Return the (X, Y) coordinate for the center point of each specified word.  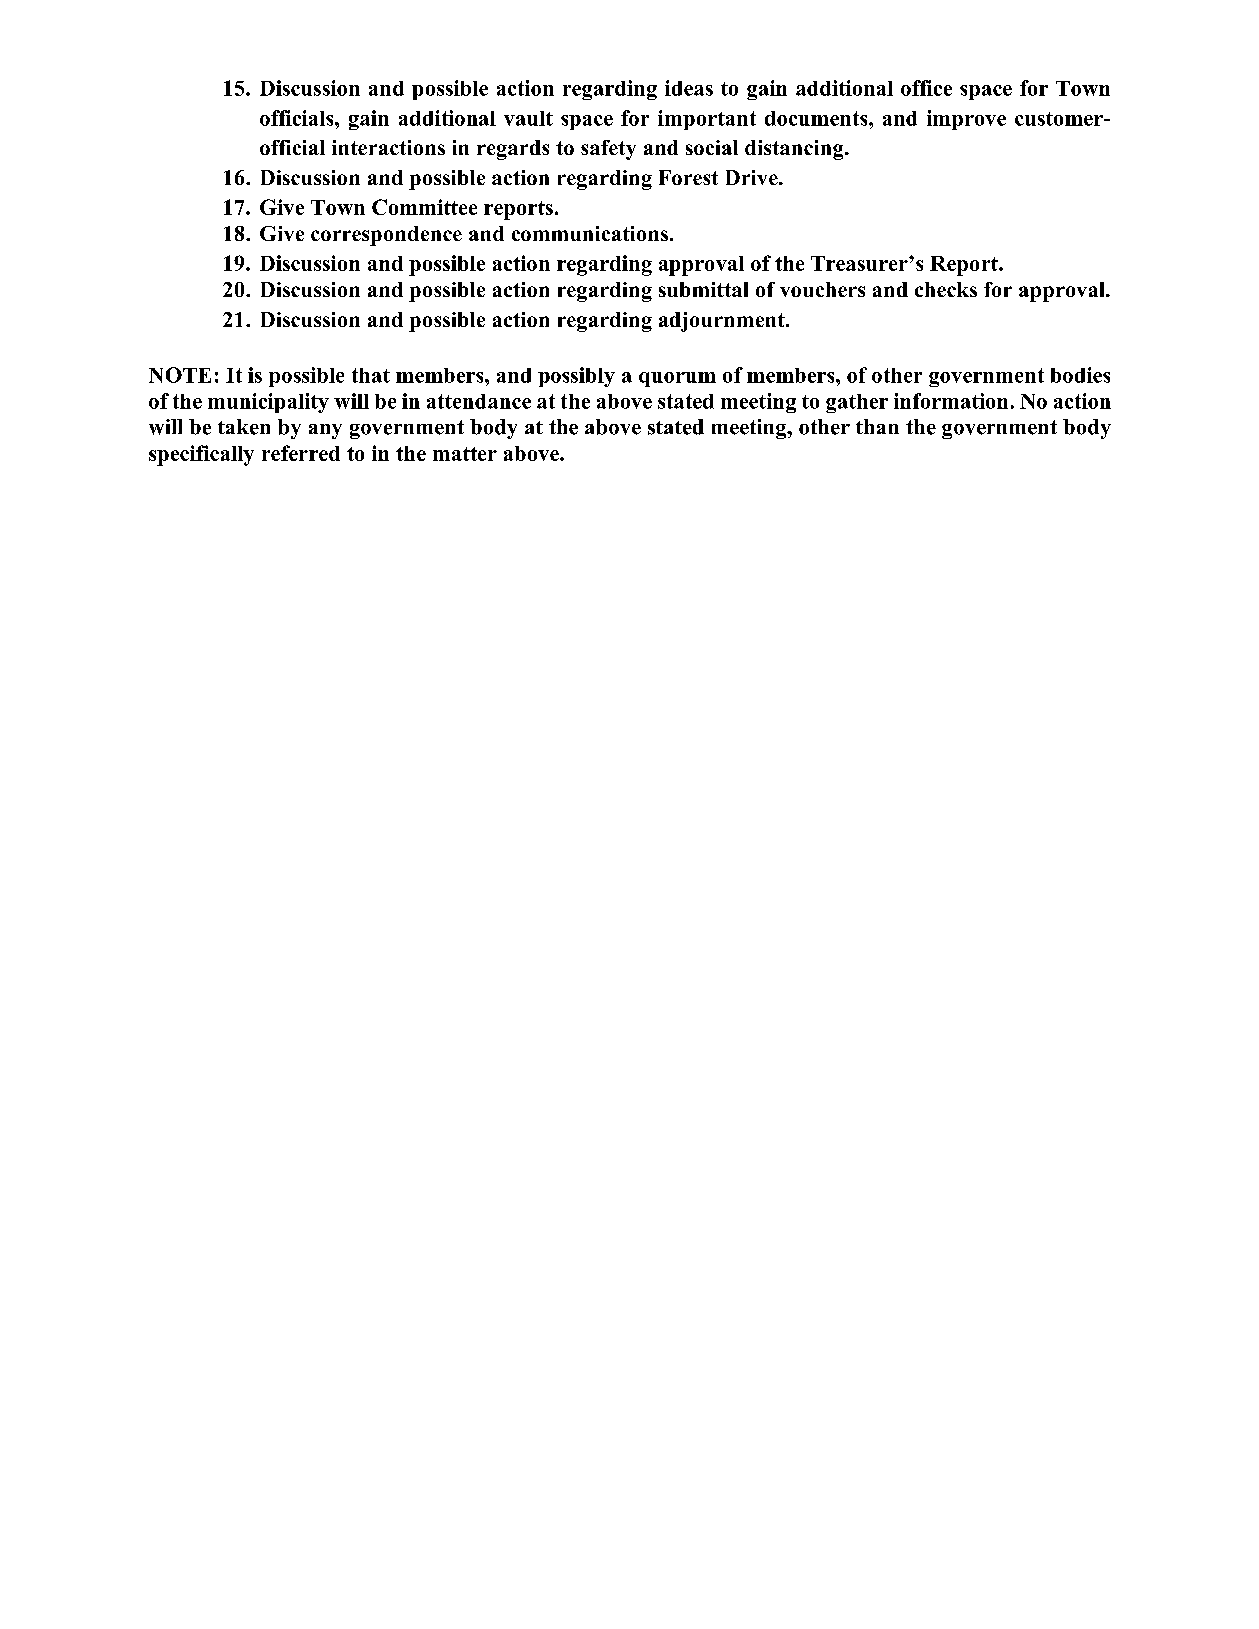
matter (465, 454)
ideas (689, 88)
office (926, 88)
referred (301, 453)
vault (528, 118)
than (877, 426)
